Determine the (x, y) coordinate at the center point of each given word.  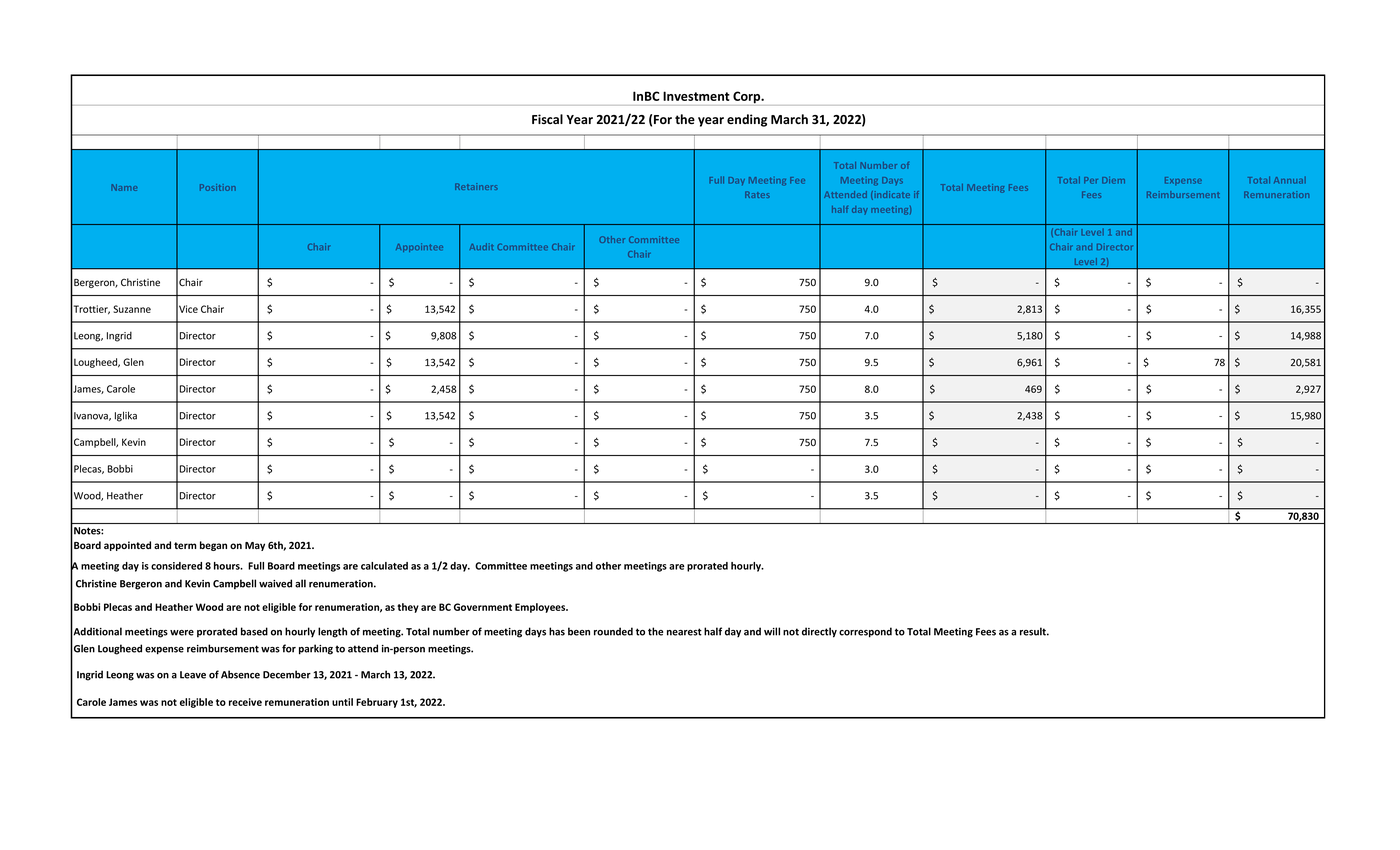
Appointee (419, 247)
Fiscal (547, 119)
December (287, 674)
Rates (757, 194)
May (255, 546)
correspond (865, 632)
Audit (481, 246)
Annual (1290, 180)
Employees (541, 608)
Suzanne (132, 309)
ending (747, 120)
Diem (1113, 180)
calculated (384, 566)
